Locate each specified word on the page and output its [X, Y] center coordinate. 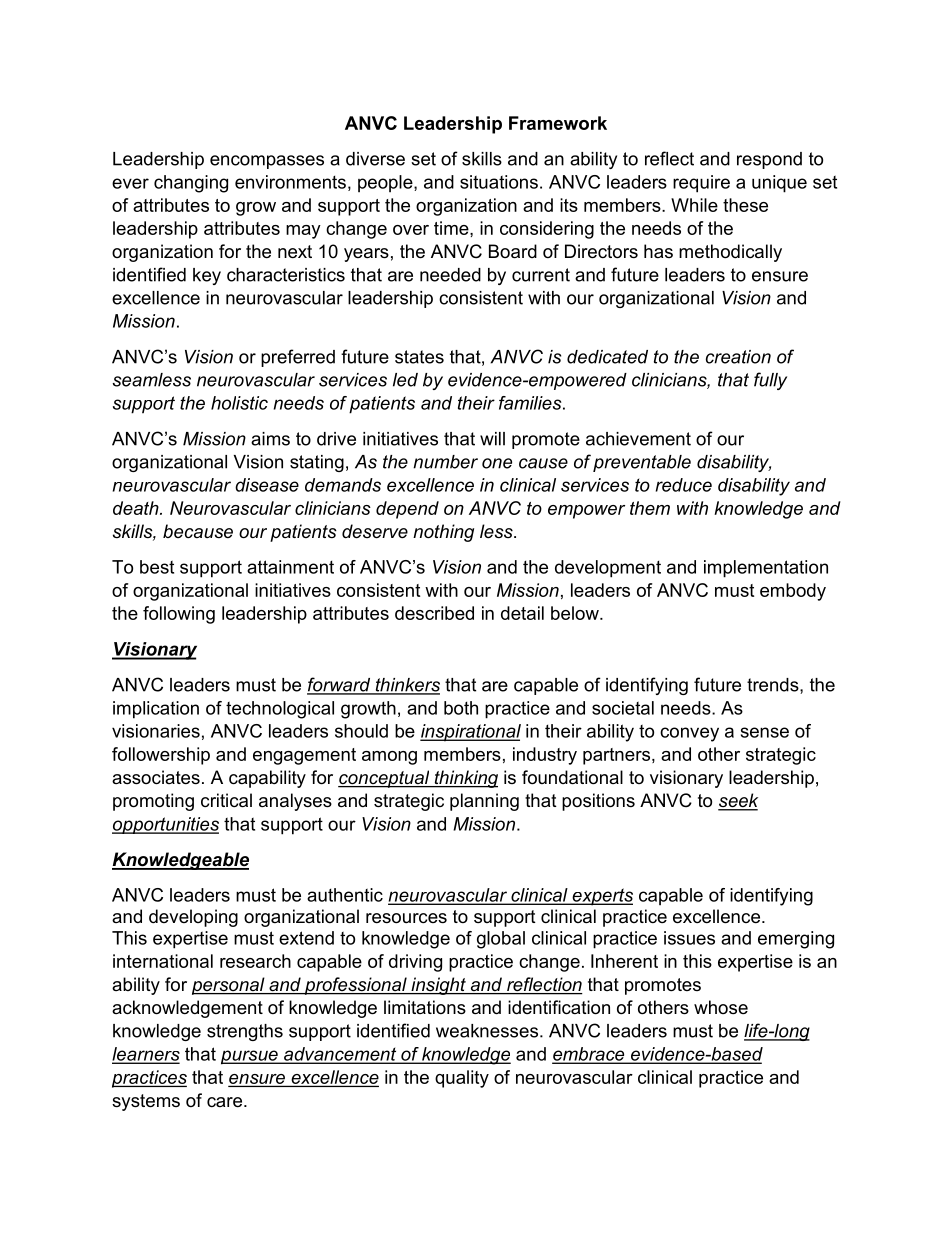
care [224, 1102]
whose [721, 1007]
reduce [684, 485]
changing [191, 184]
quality [462, 1079]
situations [499, 182]
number [445, 462]
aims [270, 439]
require [701, 184]
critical [226, 800]
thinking [465, 779]
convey [689, 734]
